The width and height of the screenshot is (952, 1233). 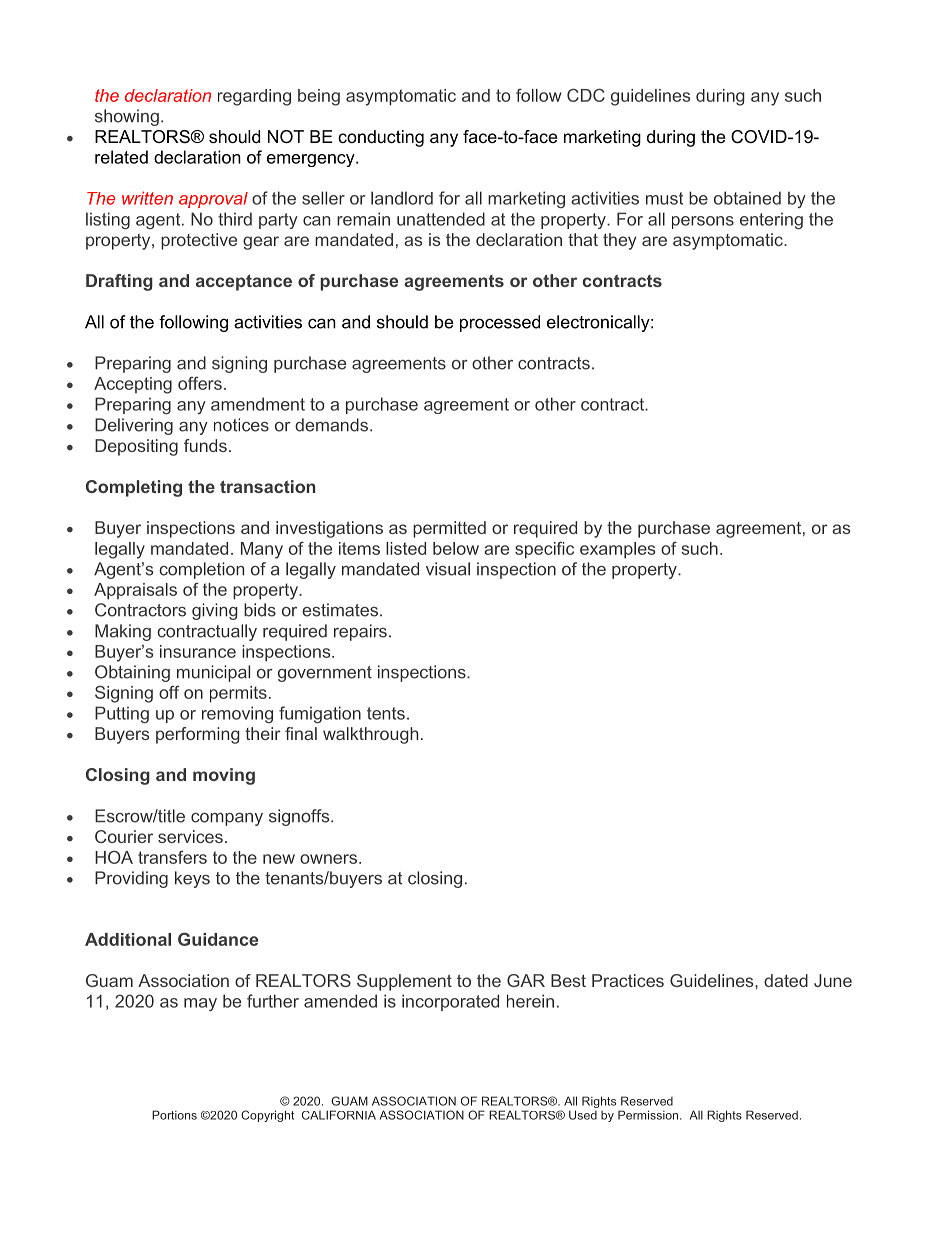 I want to click on examples, so click(x=617, y=550).
